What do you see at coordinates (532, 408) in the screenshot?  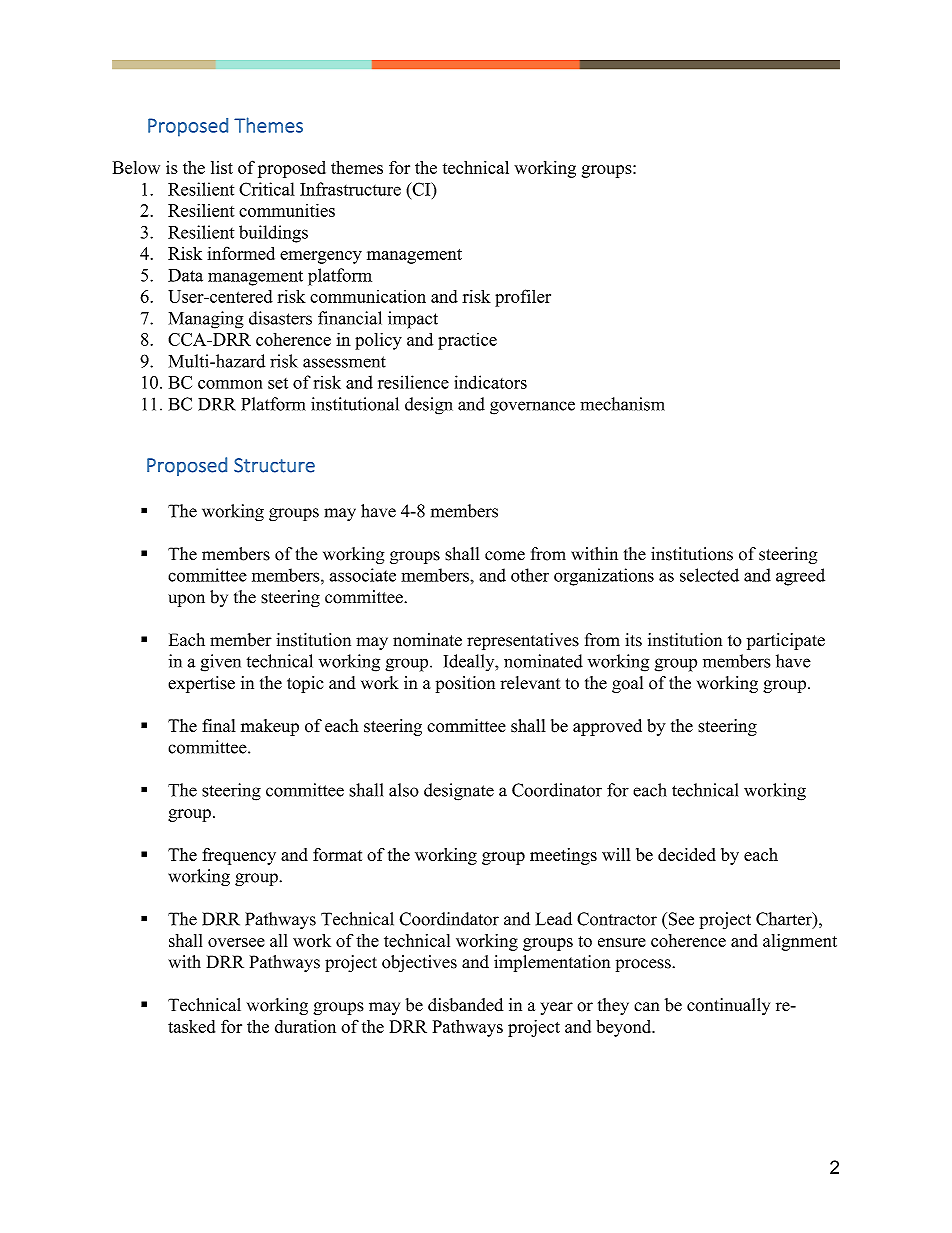 I see `governance` at bounding box center [532, 408].
